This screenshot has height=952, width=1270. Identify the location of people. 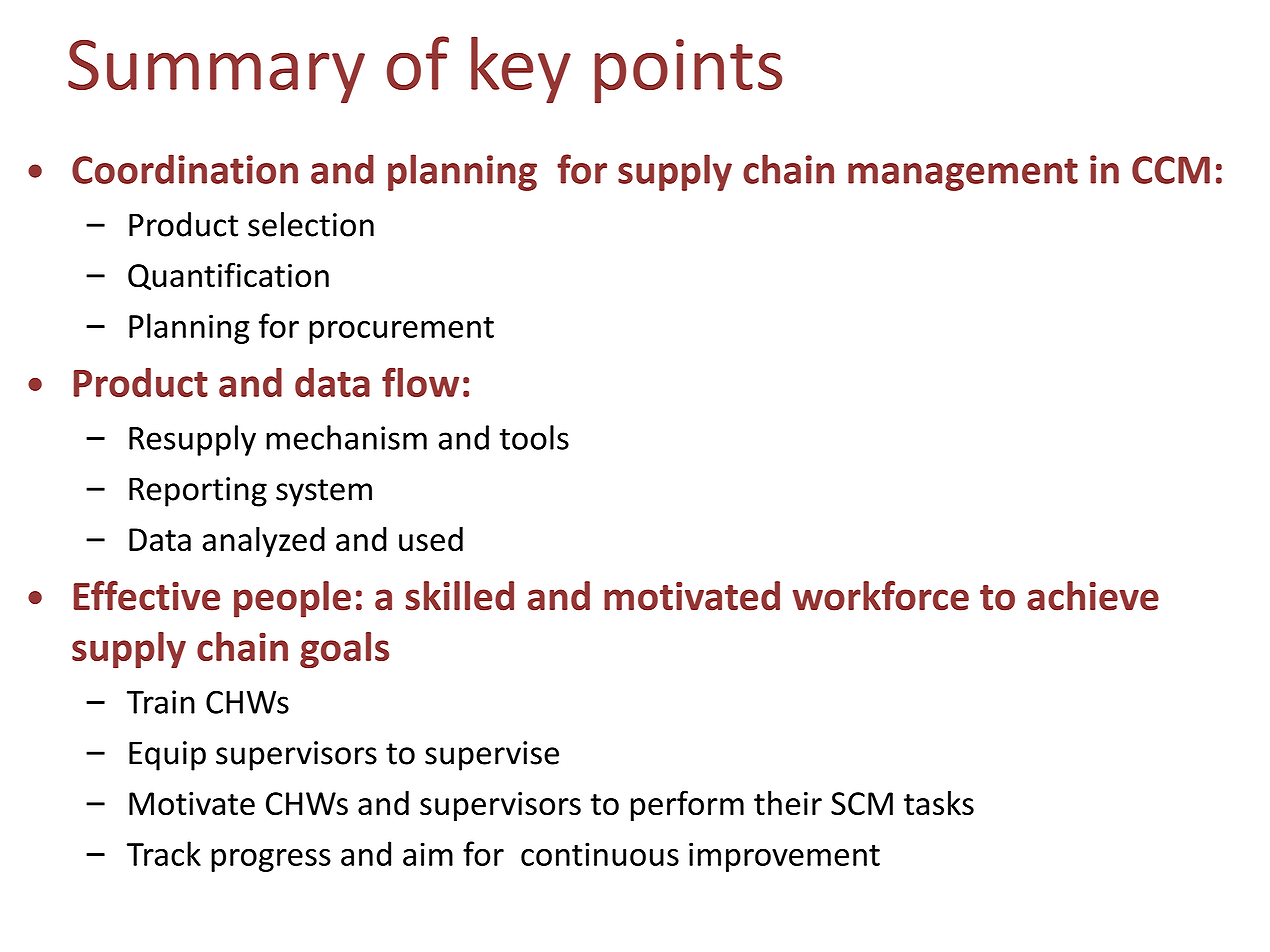
(292, 599).
